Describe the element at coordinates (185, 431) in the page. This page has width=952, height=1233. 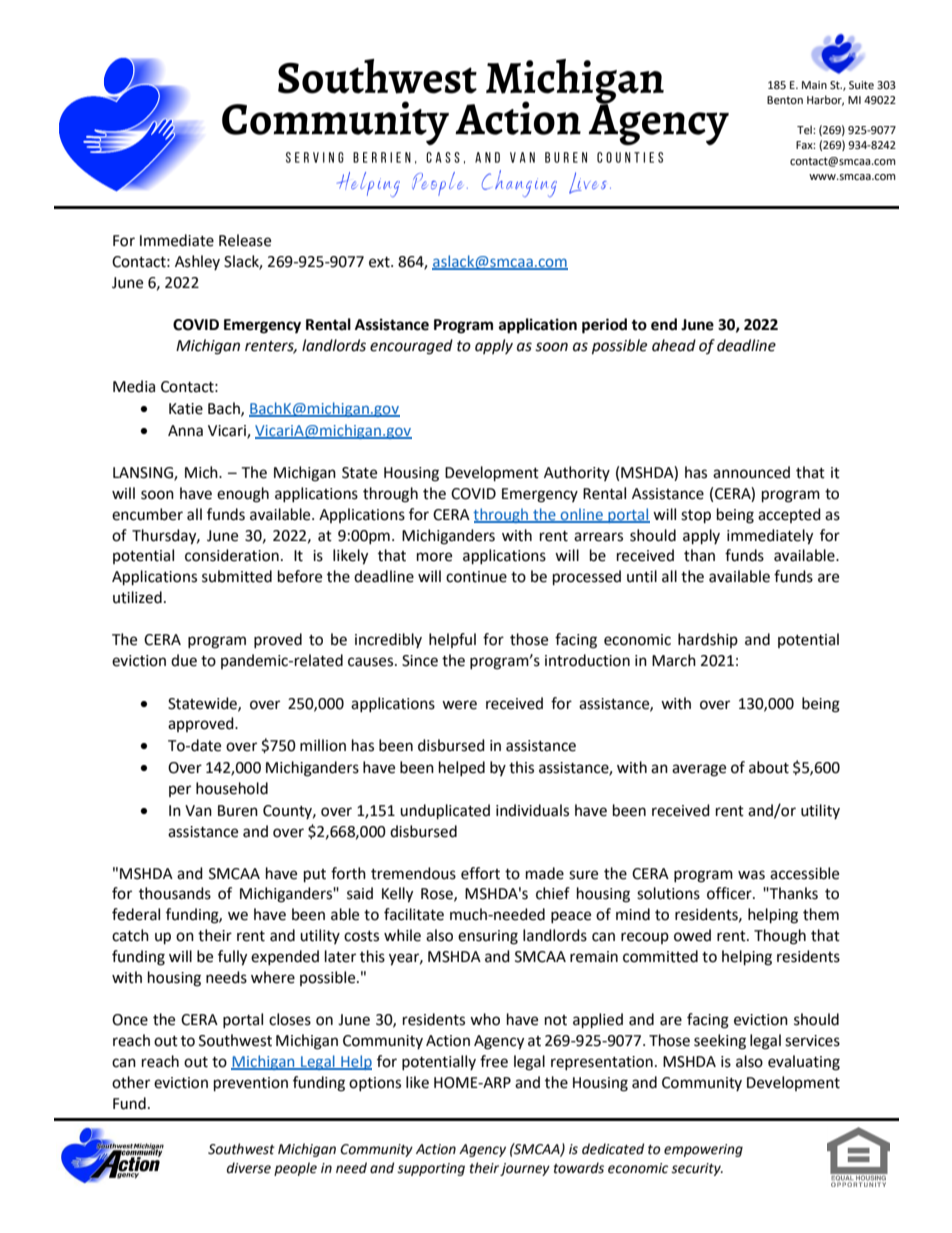
I see `Anna` at that location.
